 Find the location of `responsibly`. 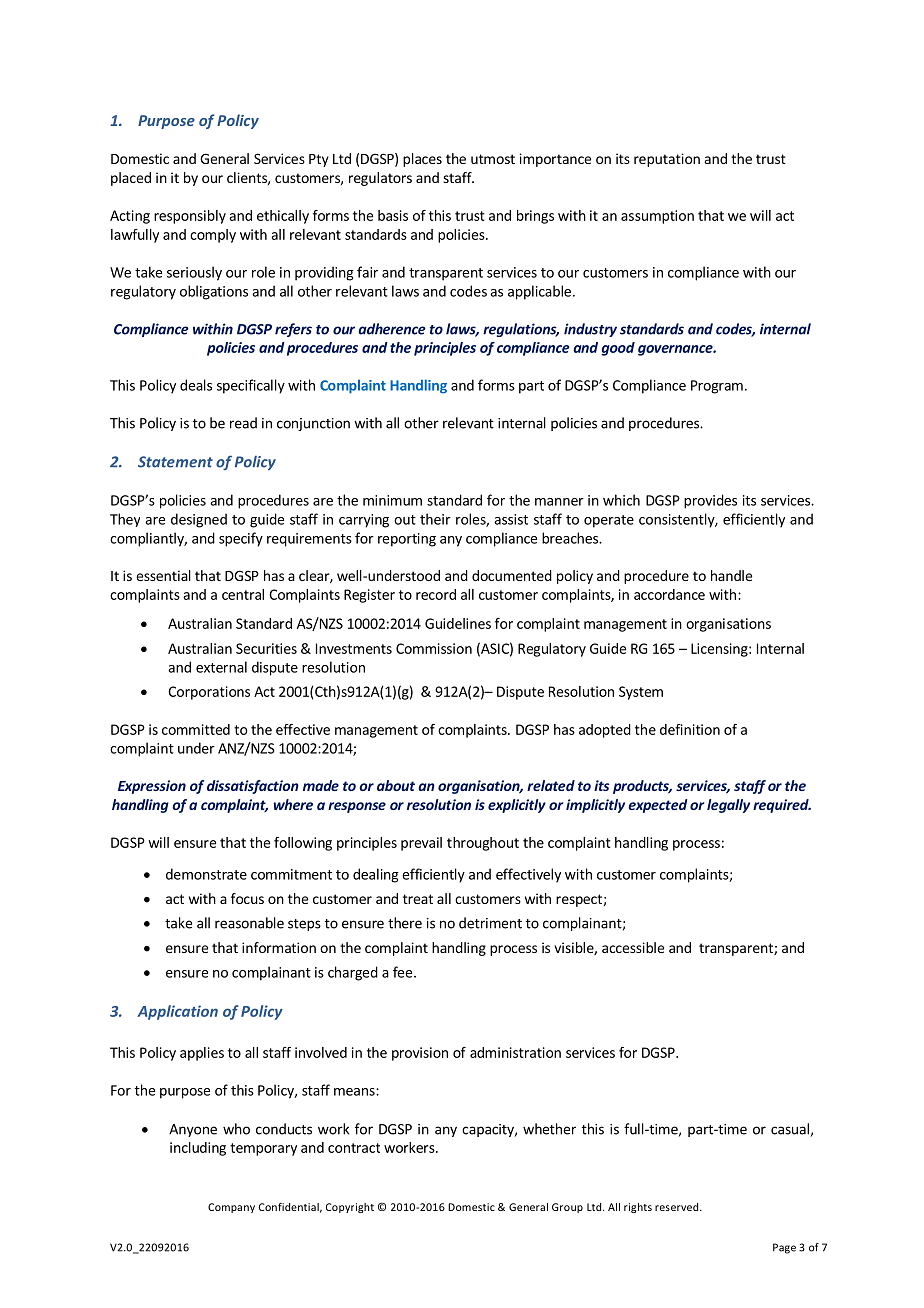

responsibly is located at coordinates (190, 217).
